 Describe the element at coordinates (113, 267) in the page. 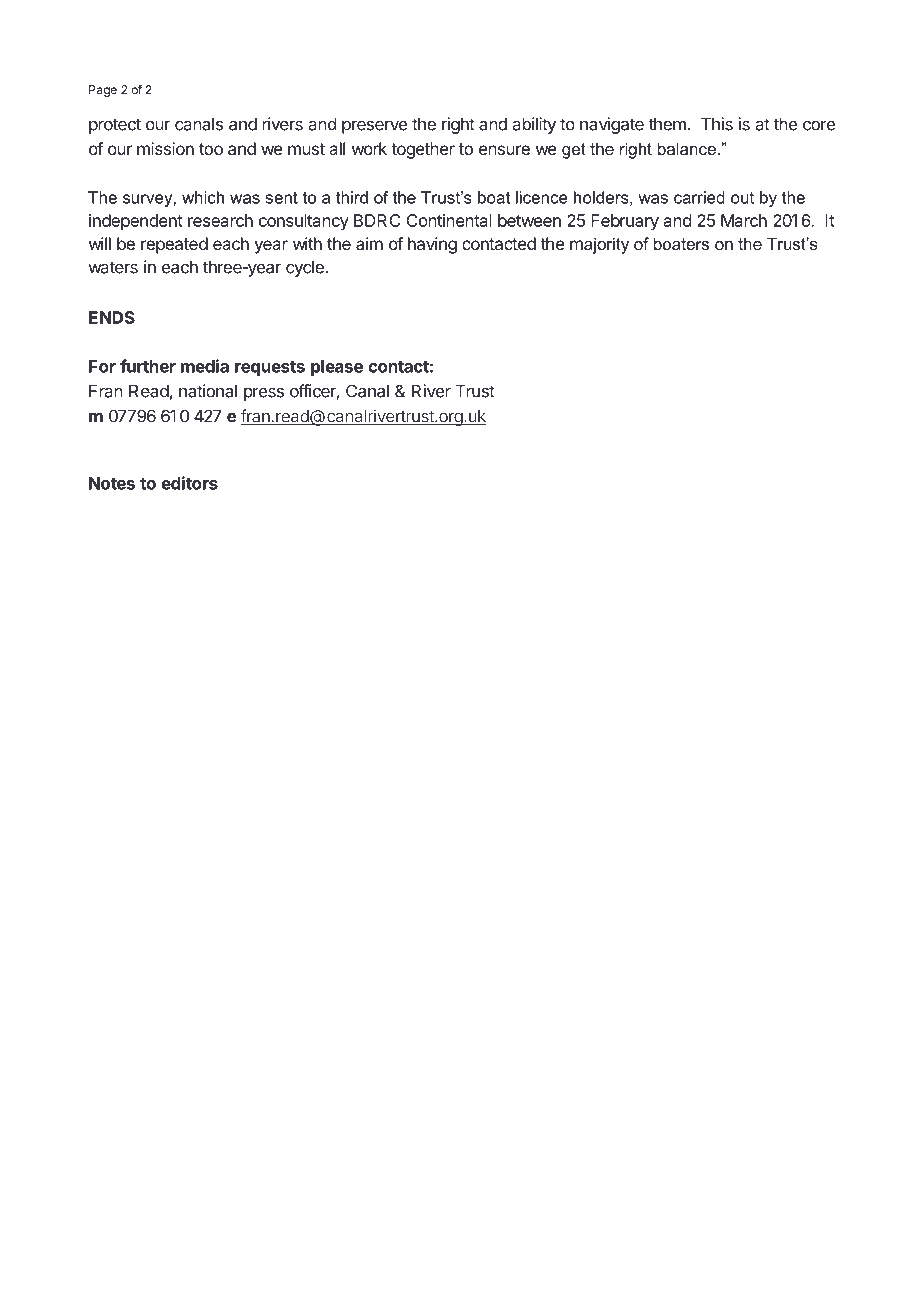

I see `waters` at that location.
